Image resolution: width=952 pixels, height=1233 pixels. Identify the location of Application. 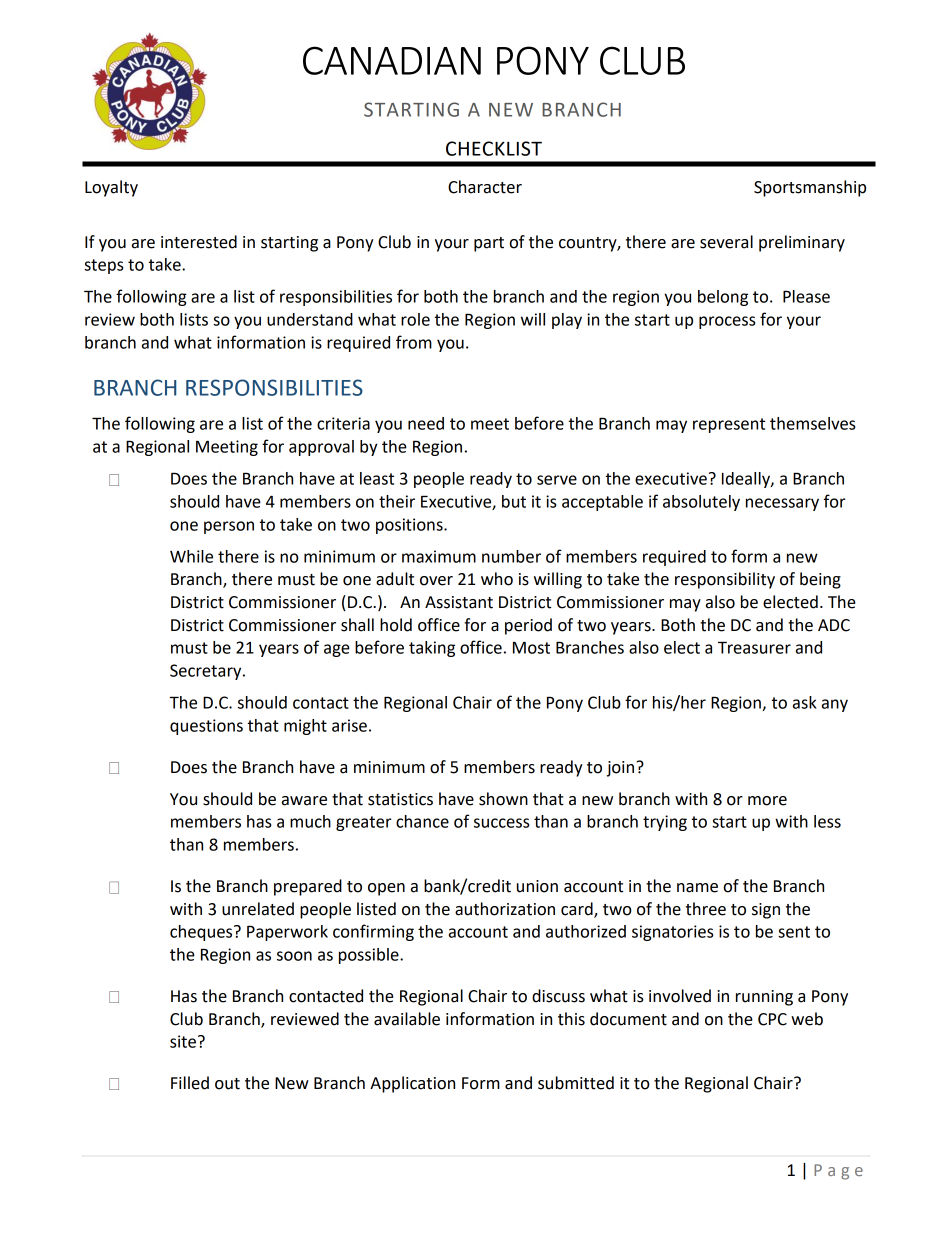
(412, 1084).
